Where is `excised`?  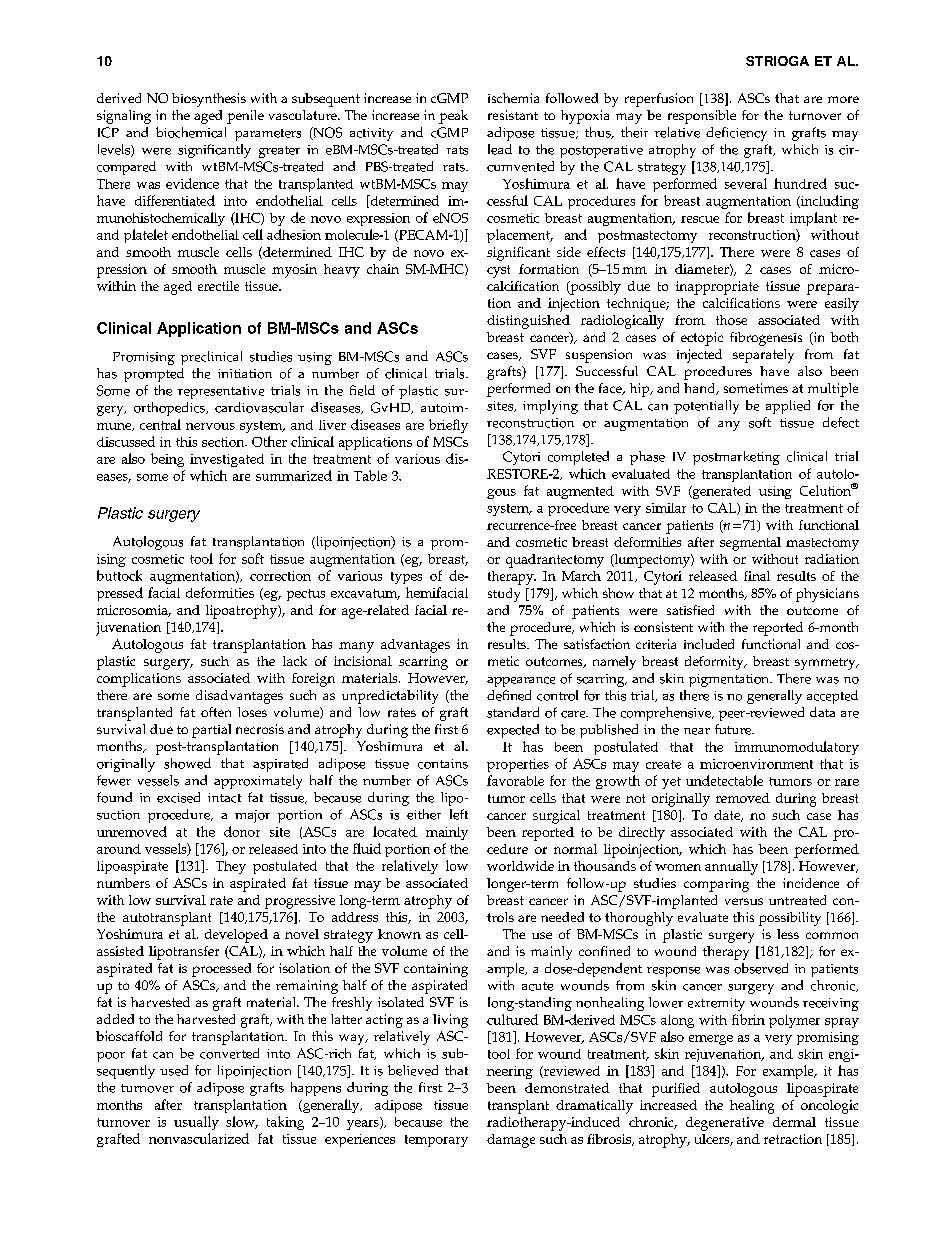 excised is located at coordinates (178, 797).
